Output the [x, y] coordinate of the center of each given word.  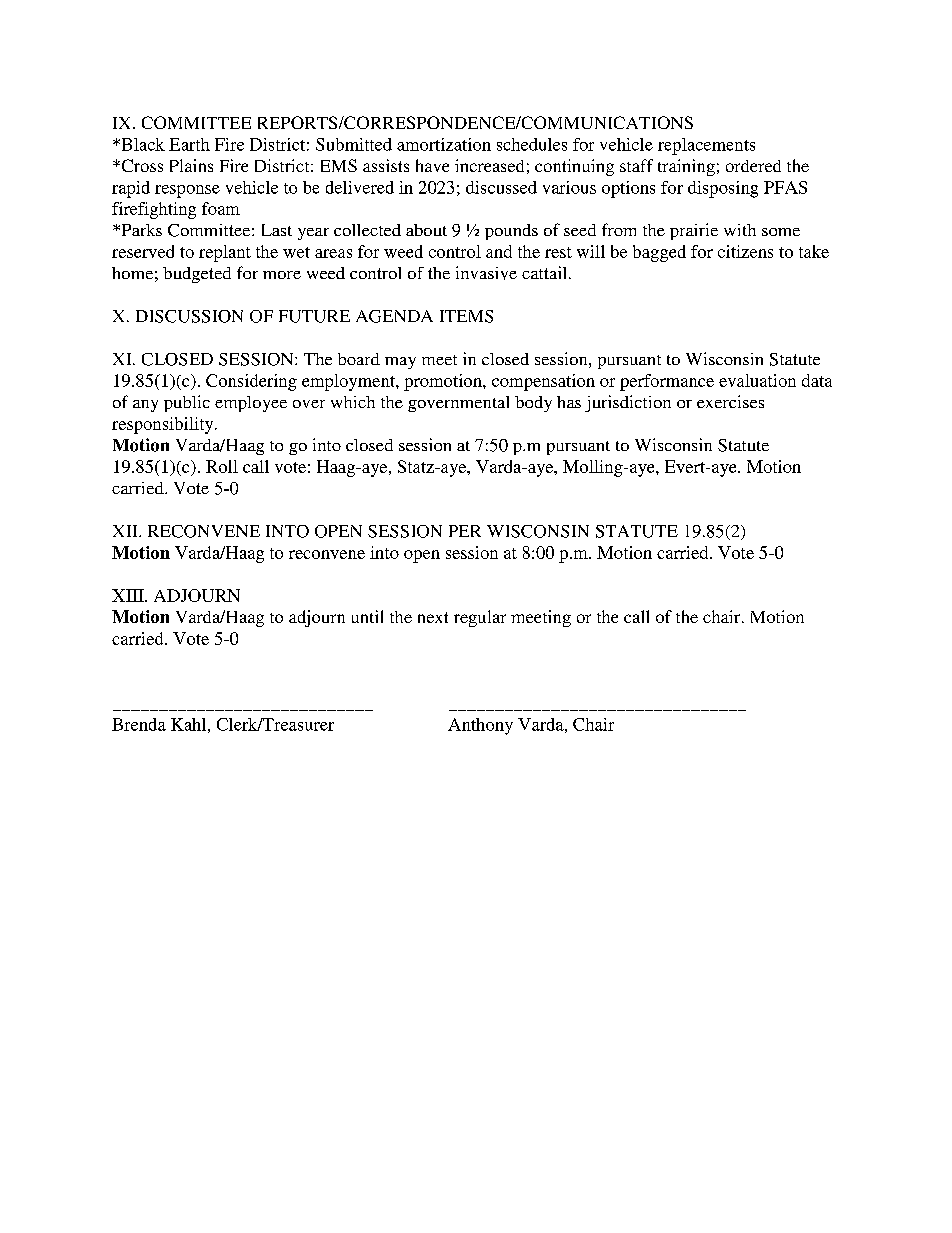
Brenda [139, 724]
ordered [753, 166]
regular [480, 618]
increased [489, 165]
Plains [191, 165]
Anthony [480, 726]
